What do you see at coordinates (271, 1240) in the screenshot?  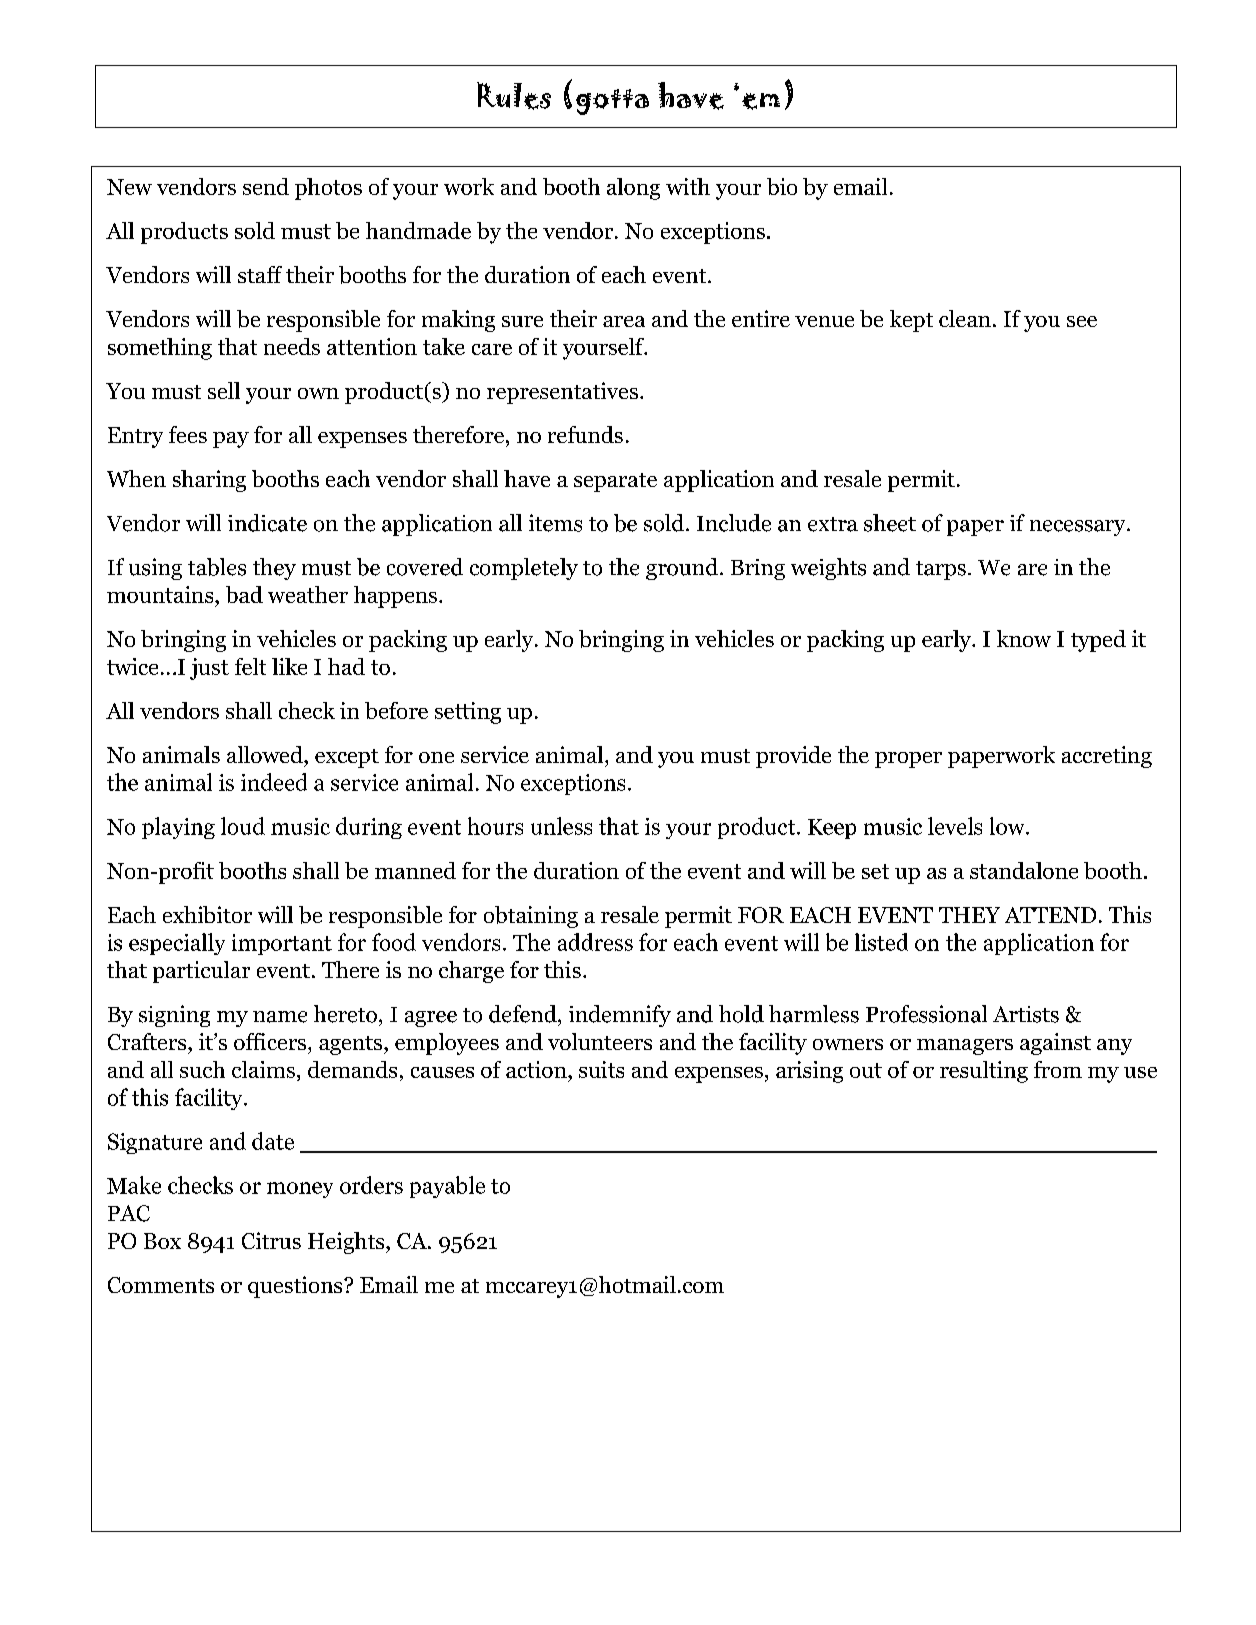 I see `Citrus` at bounding box center [271, 1240].
